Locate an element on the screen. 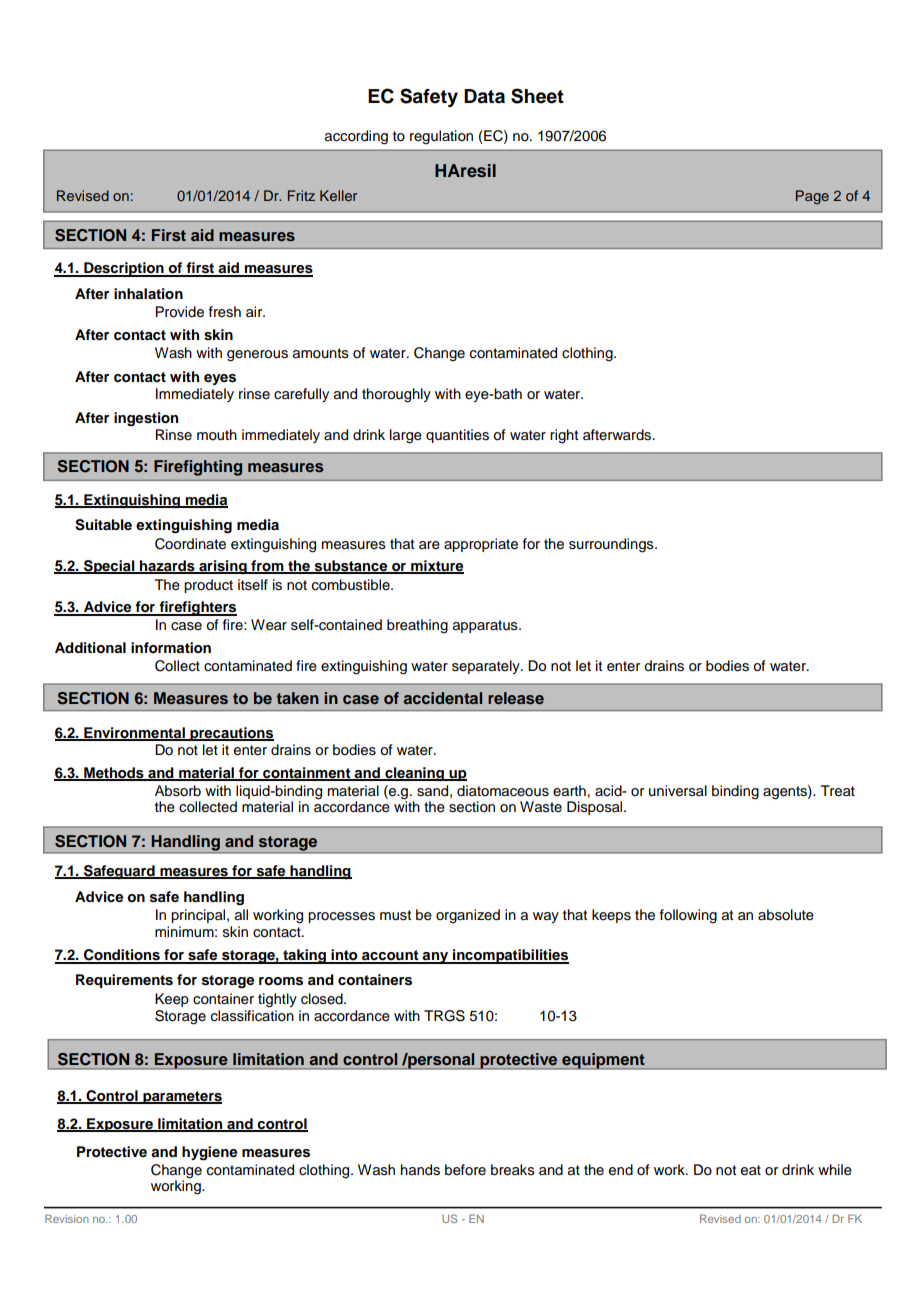 This screenshot has width=924, height=1308. right is located at coordinates (564, 436).
